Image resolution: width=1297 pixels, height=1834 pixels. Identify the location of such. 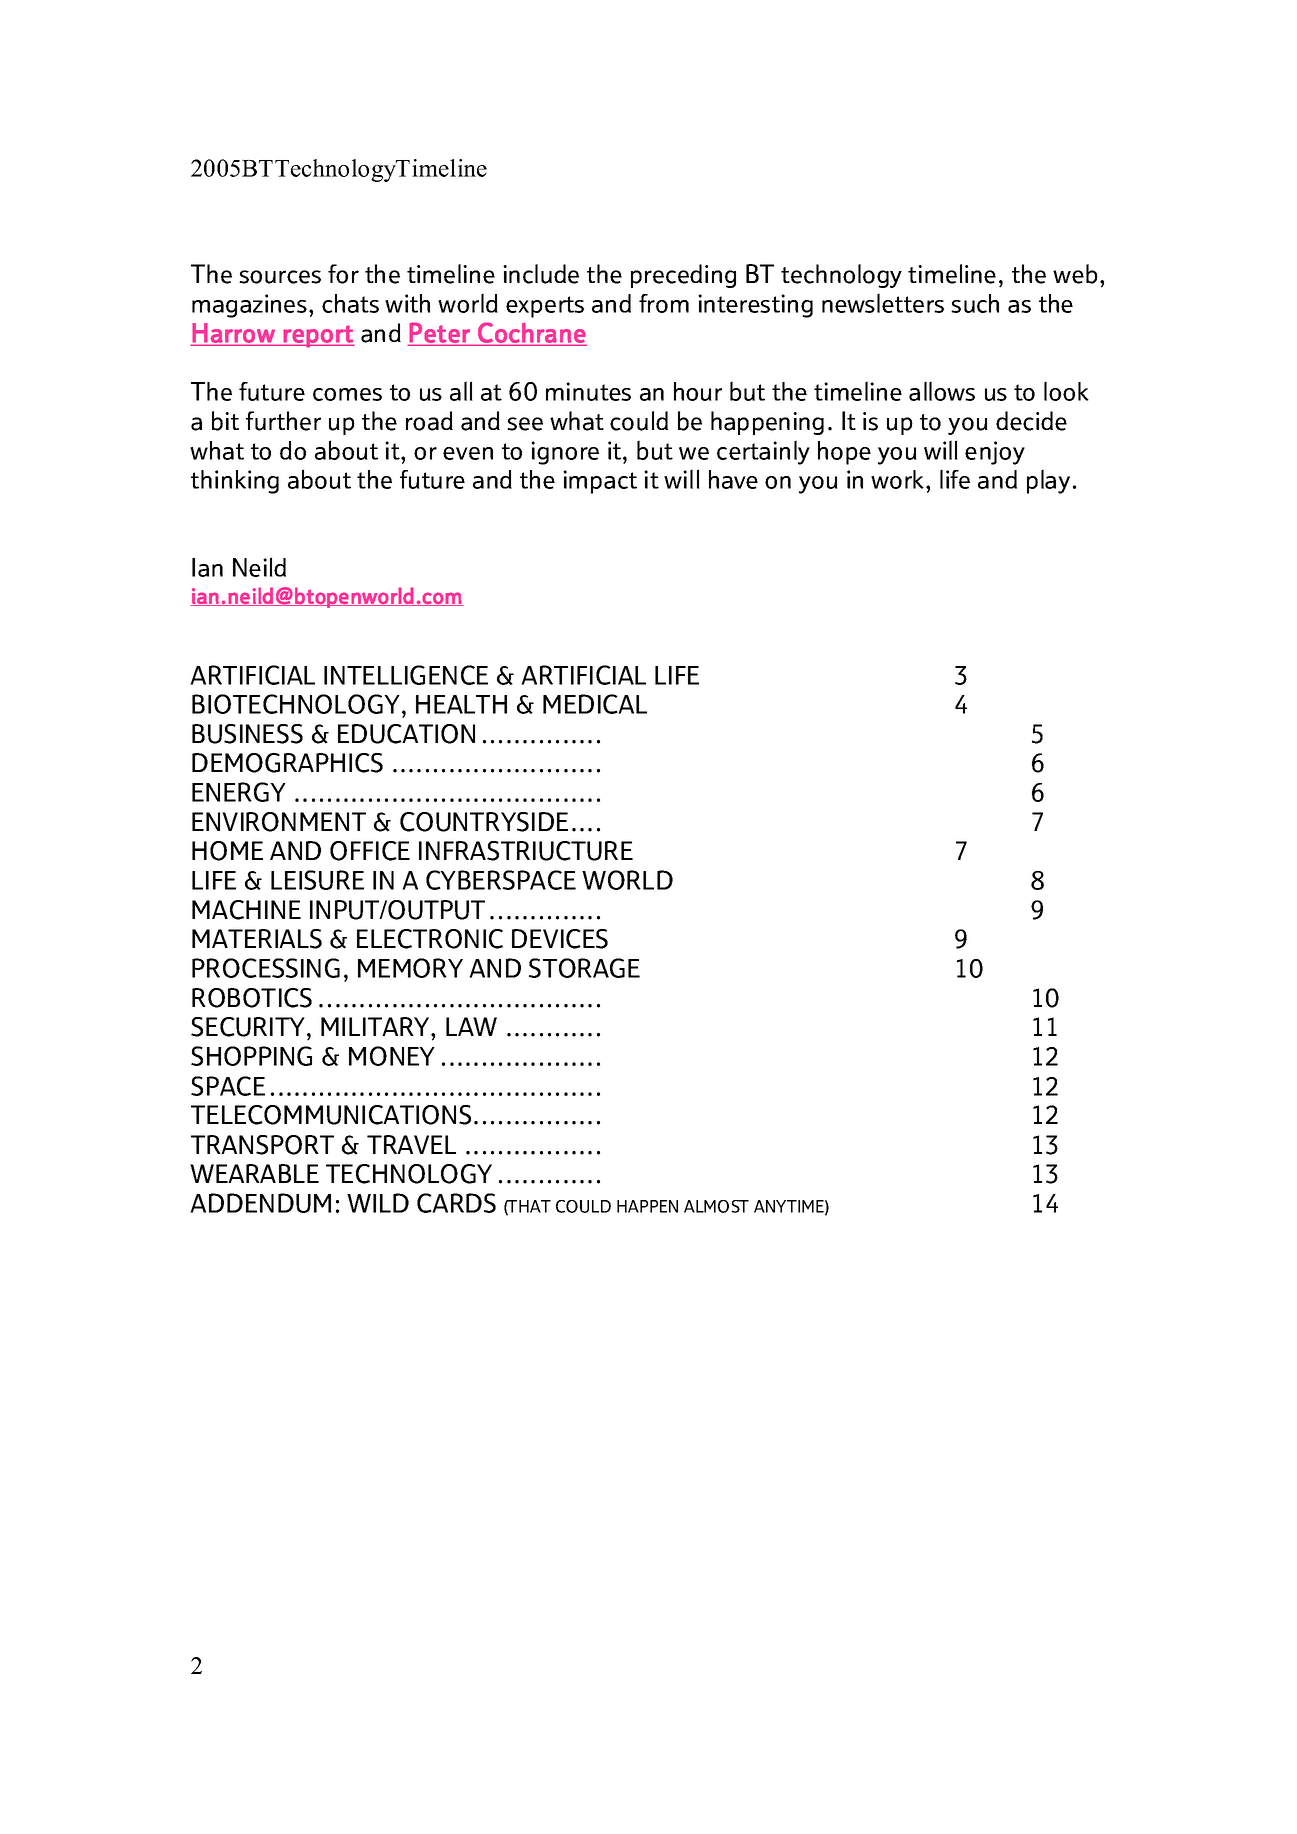
(975, 303).
